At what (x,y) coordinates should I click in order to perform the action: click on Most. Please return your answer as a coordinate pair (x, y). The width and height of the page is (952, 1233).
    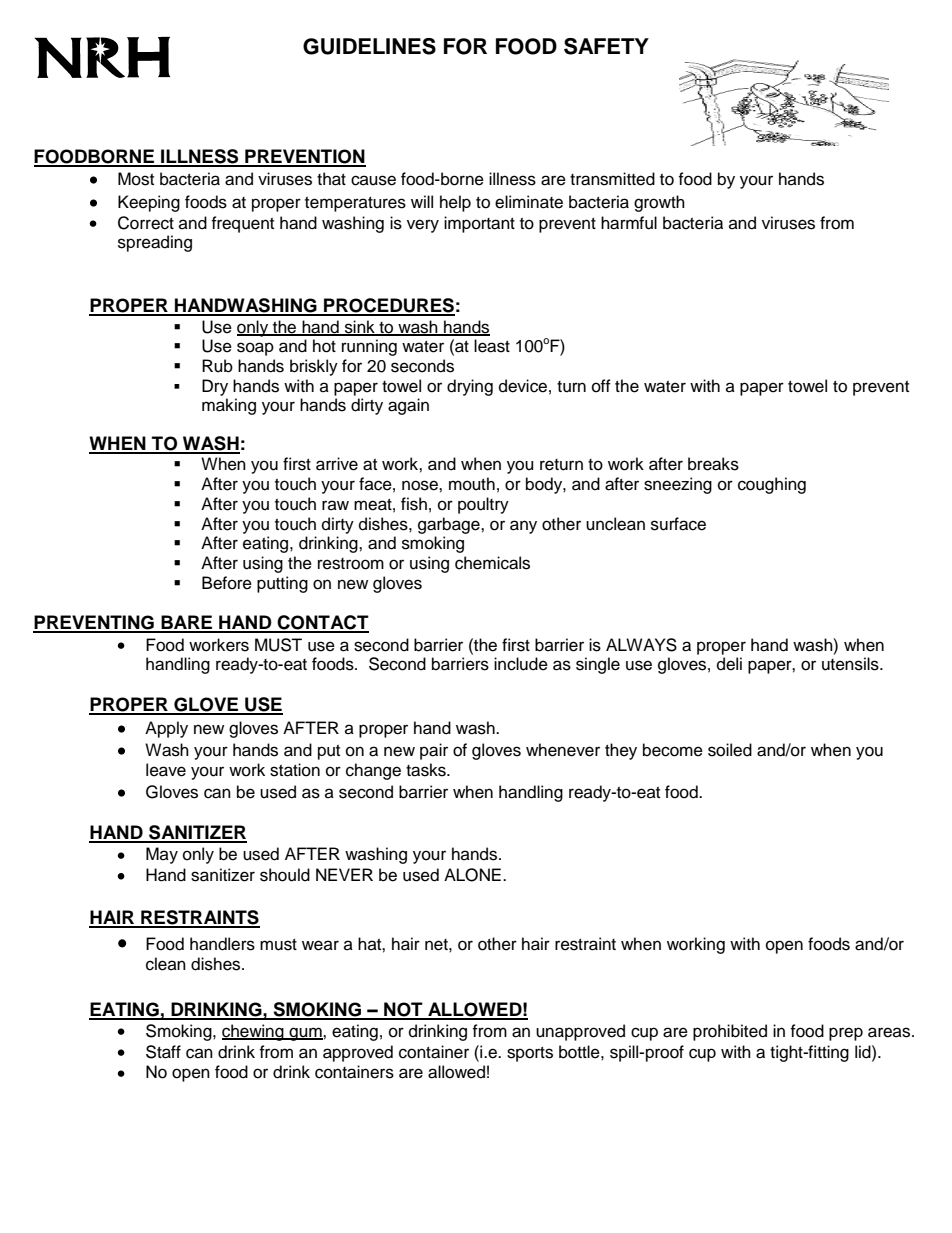
    Looking at the image, I should click on (136, 179).
